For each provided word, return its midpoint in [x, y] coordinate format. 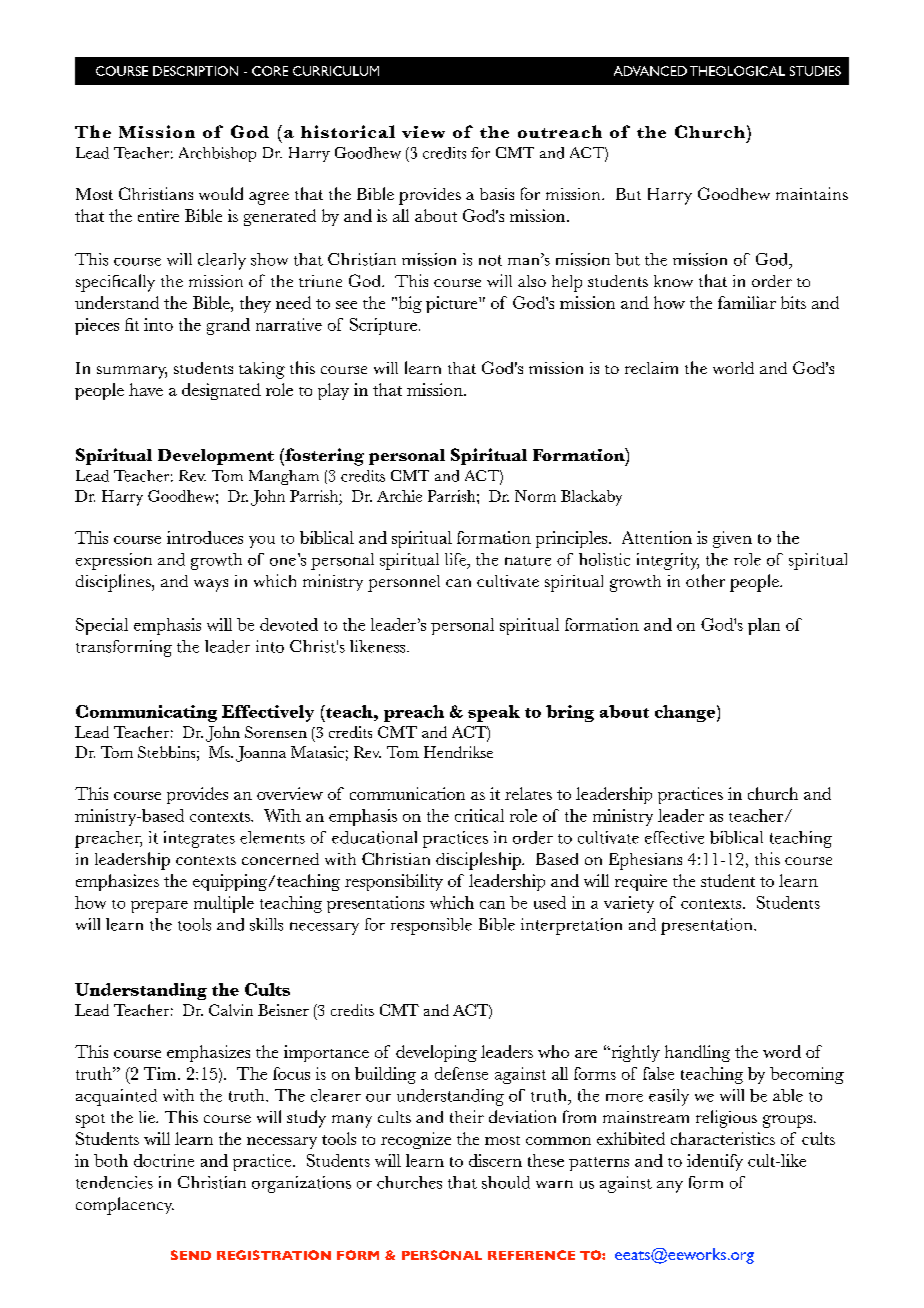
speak [494, 713]
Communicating [146, 713]
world [733, 368]
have [146, 389]
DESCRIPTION [195, 71]
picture [453, 304]
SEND [191, 1255]
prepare [159, 907]
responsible [431, 926]
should [506, 1182]
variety [629, 904]
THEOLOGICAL [737, 71]
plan [764, 626]
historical [348, 131]
